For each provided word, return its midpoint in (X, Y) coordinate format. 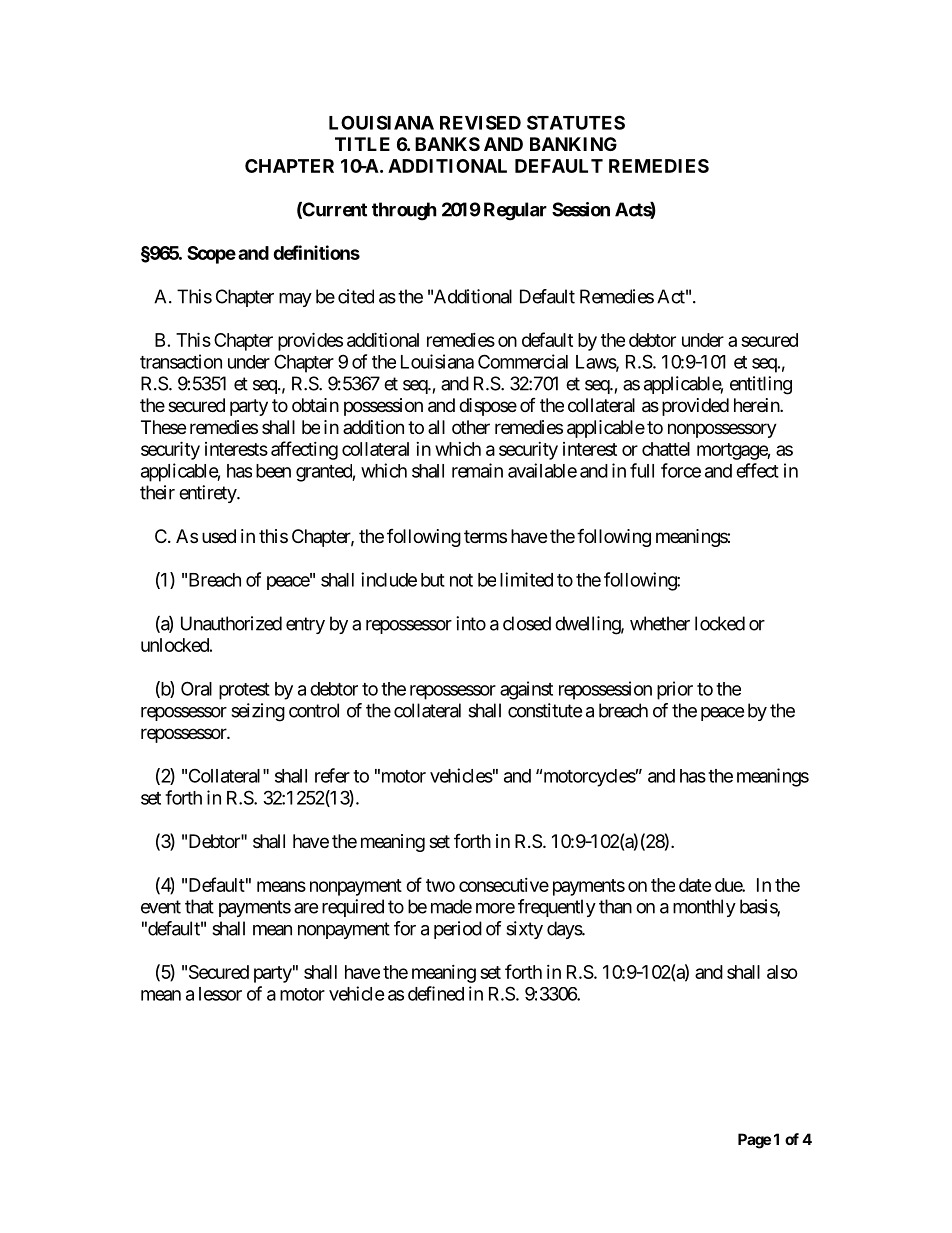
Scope (211, 255)
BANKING (573, 144)
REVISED (480, 122)
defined (436, 993)
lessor (220, 994)
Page (754, 1141)
